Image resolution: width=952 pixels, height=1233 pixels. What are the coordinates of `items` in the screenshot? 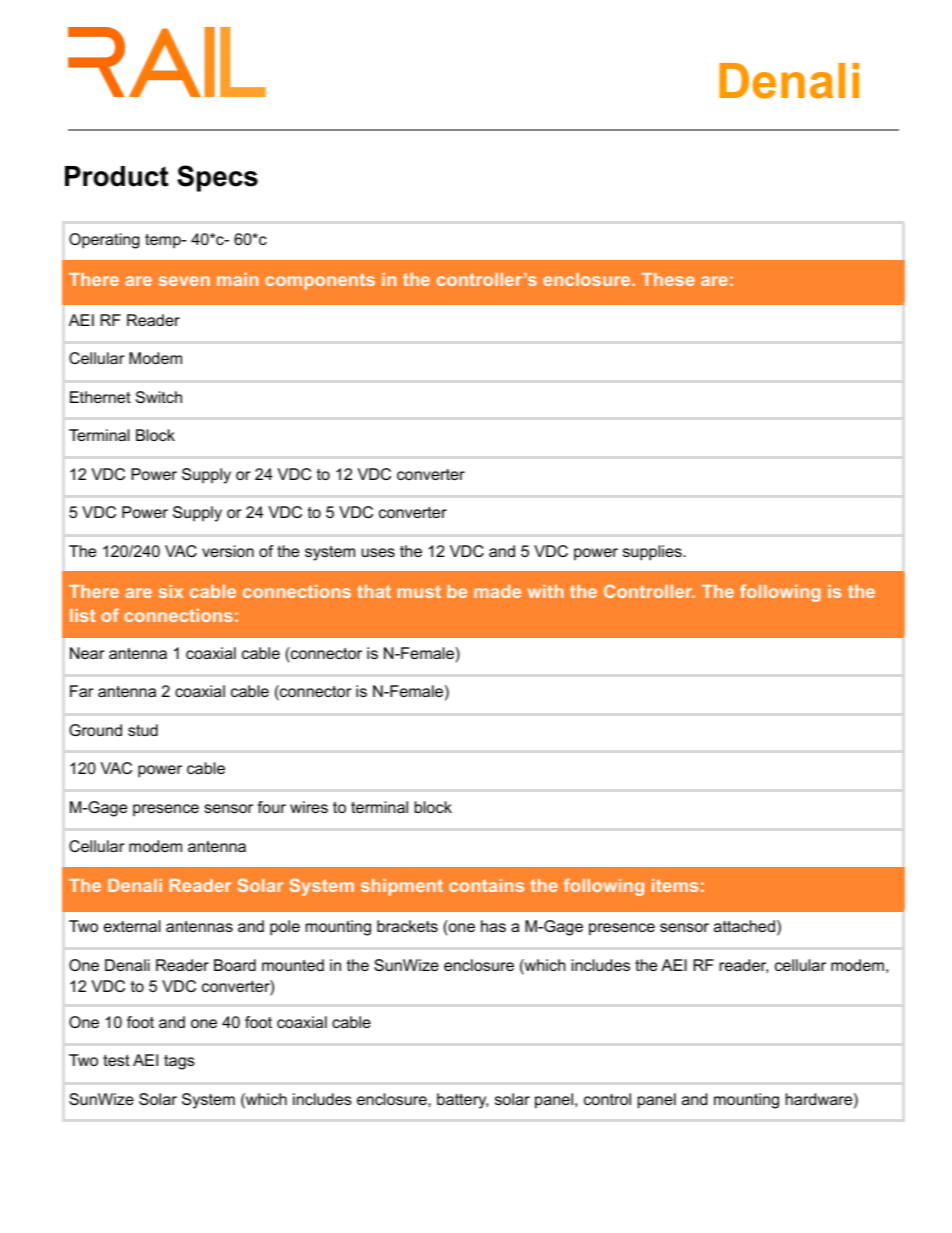 It's located at (675, 885).
